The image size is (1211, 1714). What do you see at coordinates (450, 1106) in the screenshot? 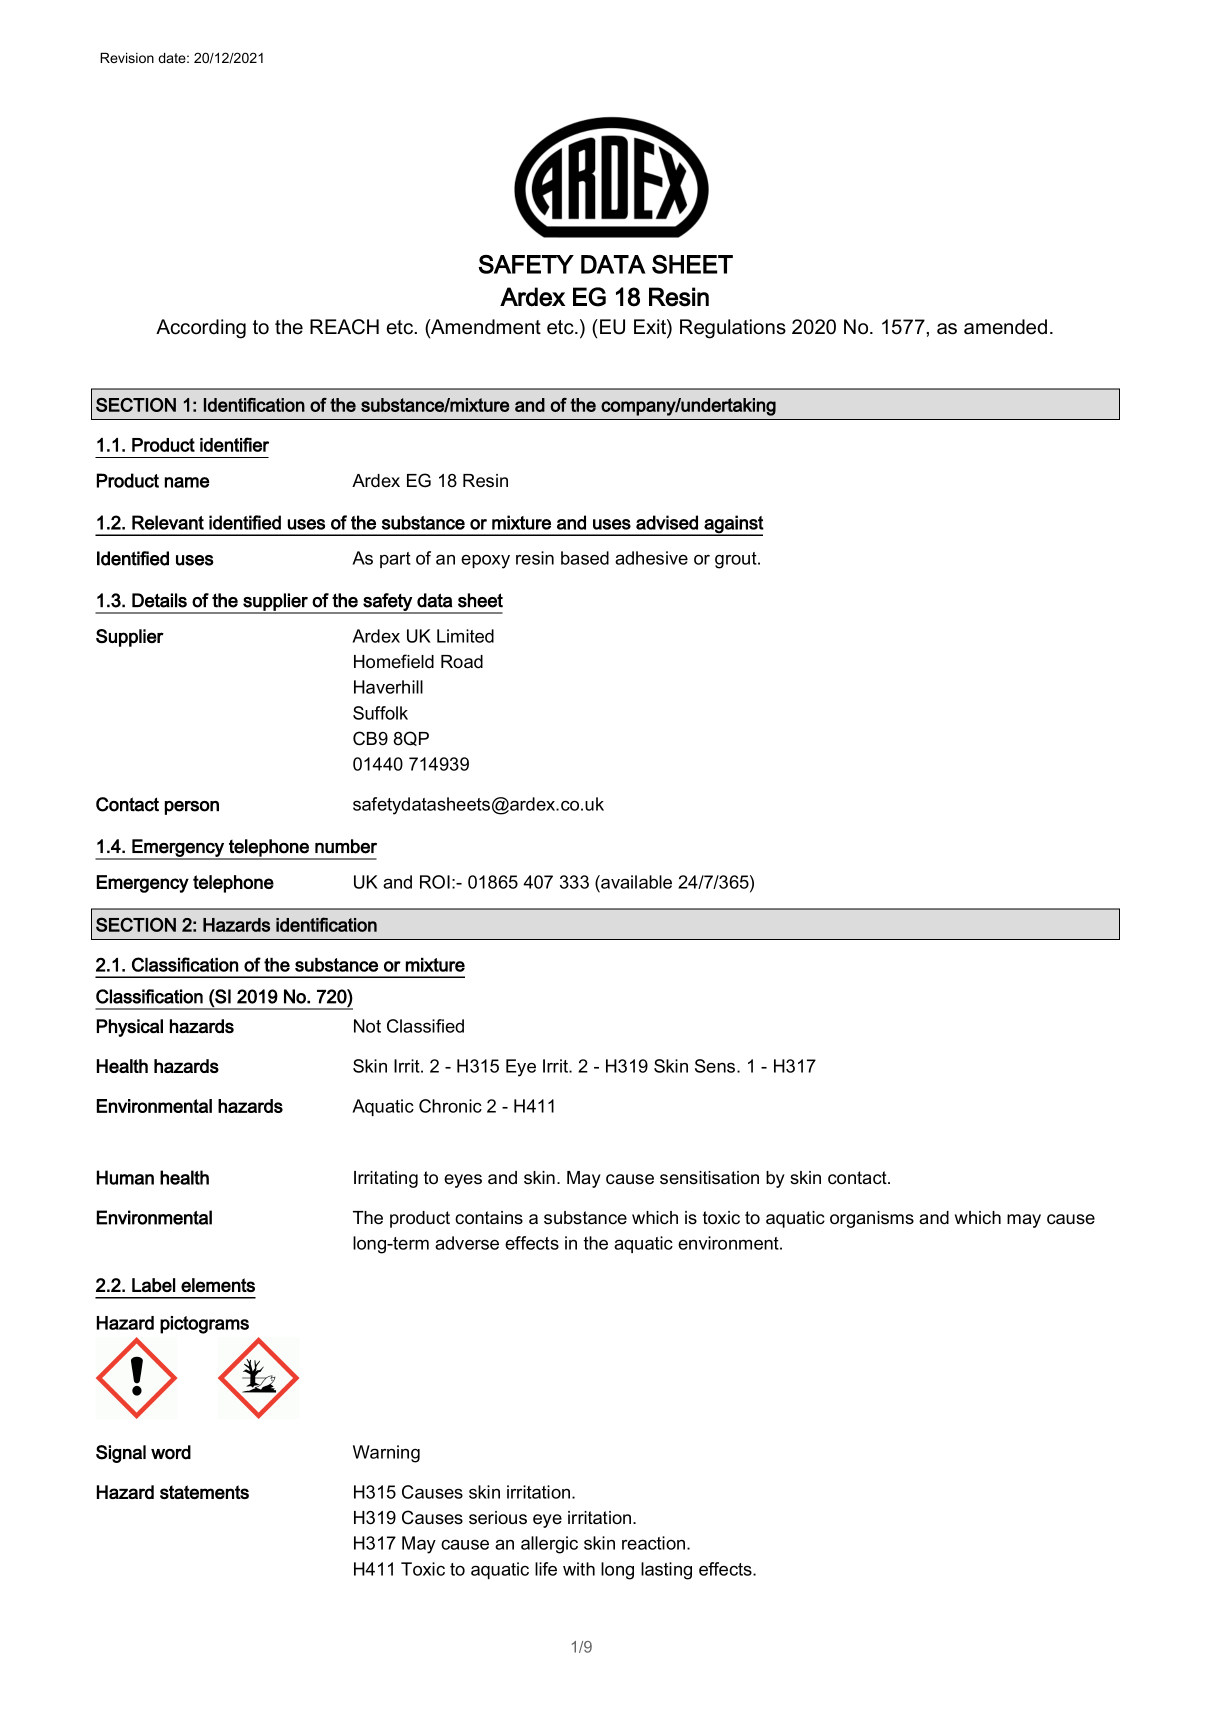
I see `Chronic` at bounding box center [450, 1106].
